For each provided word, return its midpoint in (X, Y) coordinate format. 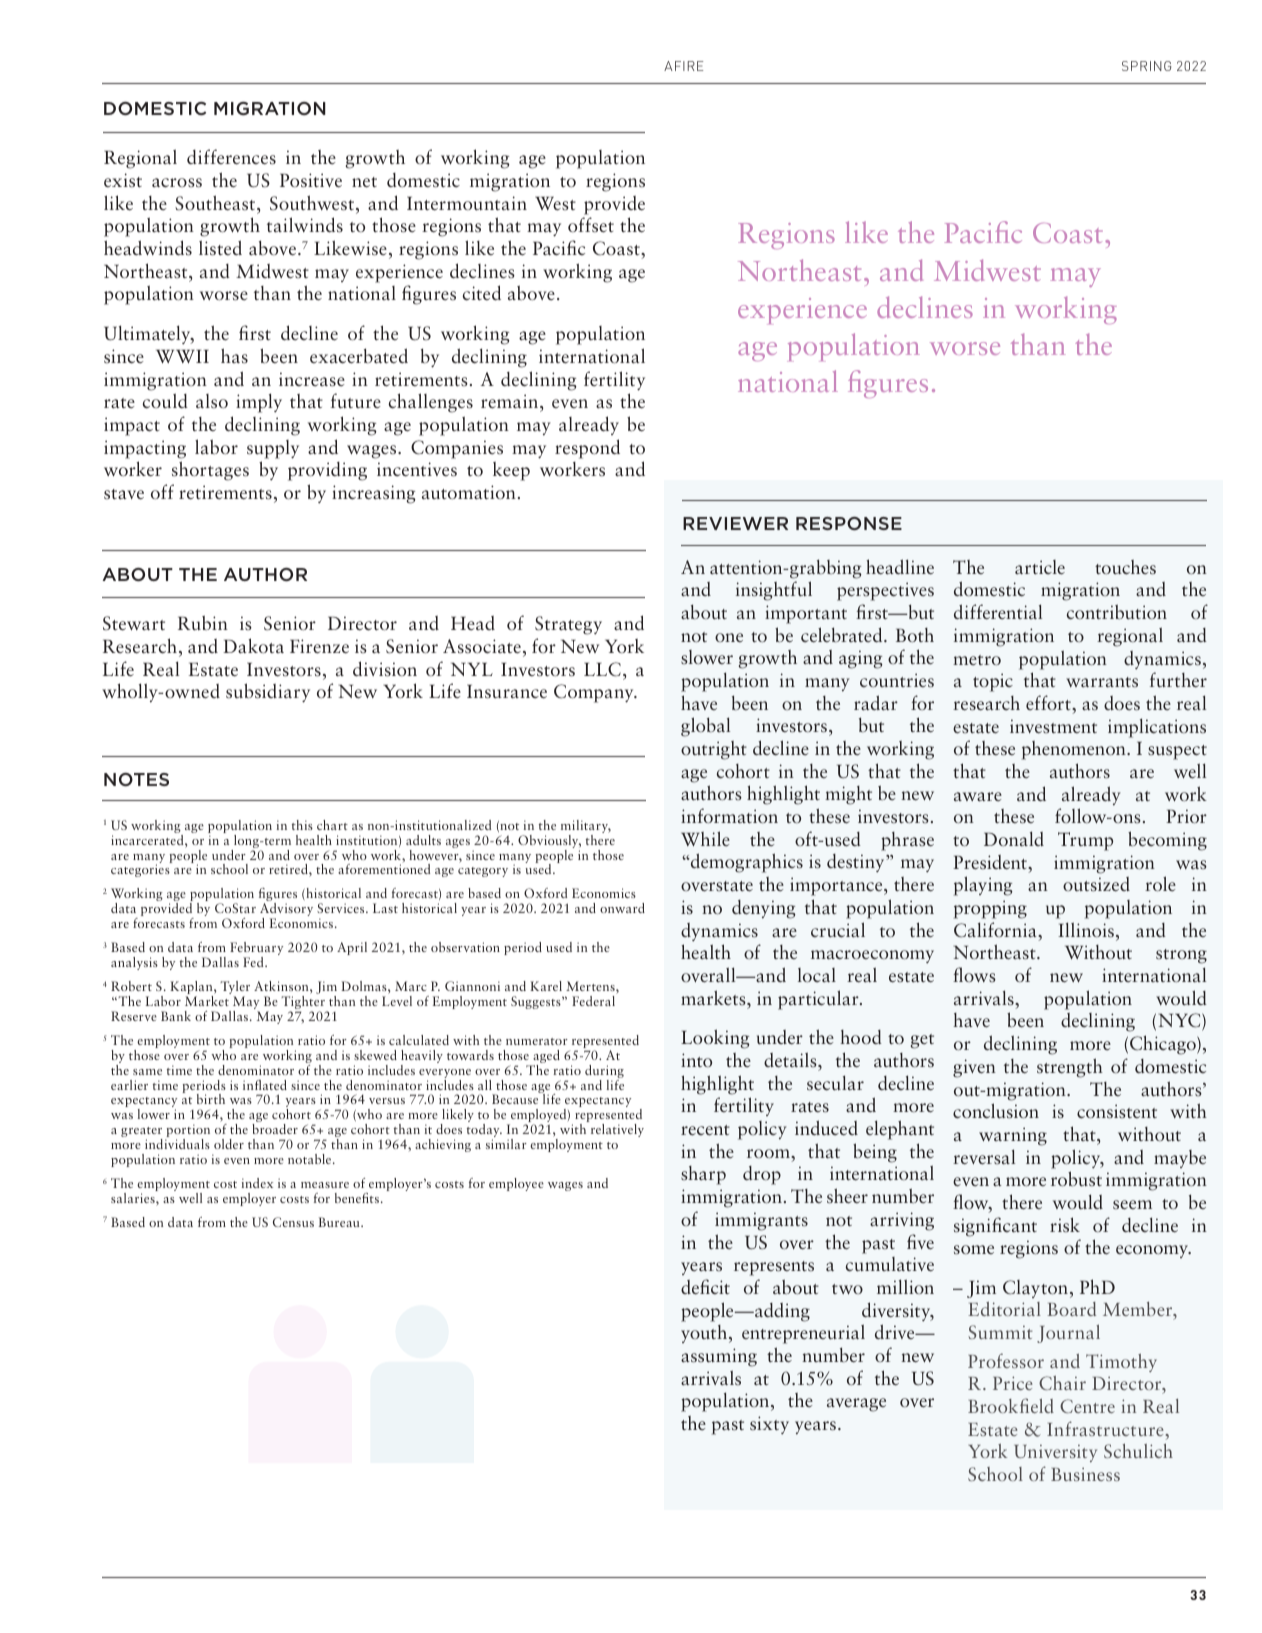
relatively (617, 1130)
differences (231, 157)
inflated (265, 1085)
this (302, 825)
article (1040, 567)
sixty (769, 1425)
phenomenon (1075, 750)
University (1055, 1453)
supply (273, 449)
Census (293, 1222)
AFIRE (683, 66)
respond (587, 449)
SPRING (1146, 66)
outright (714, 750)
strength (1070, 1068)
